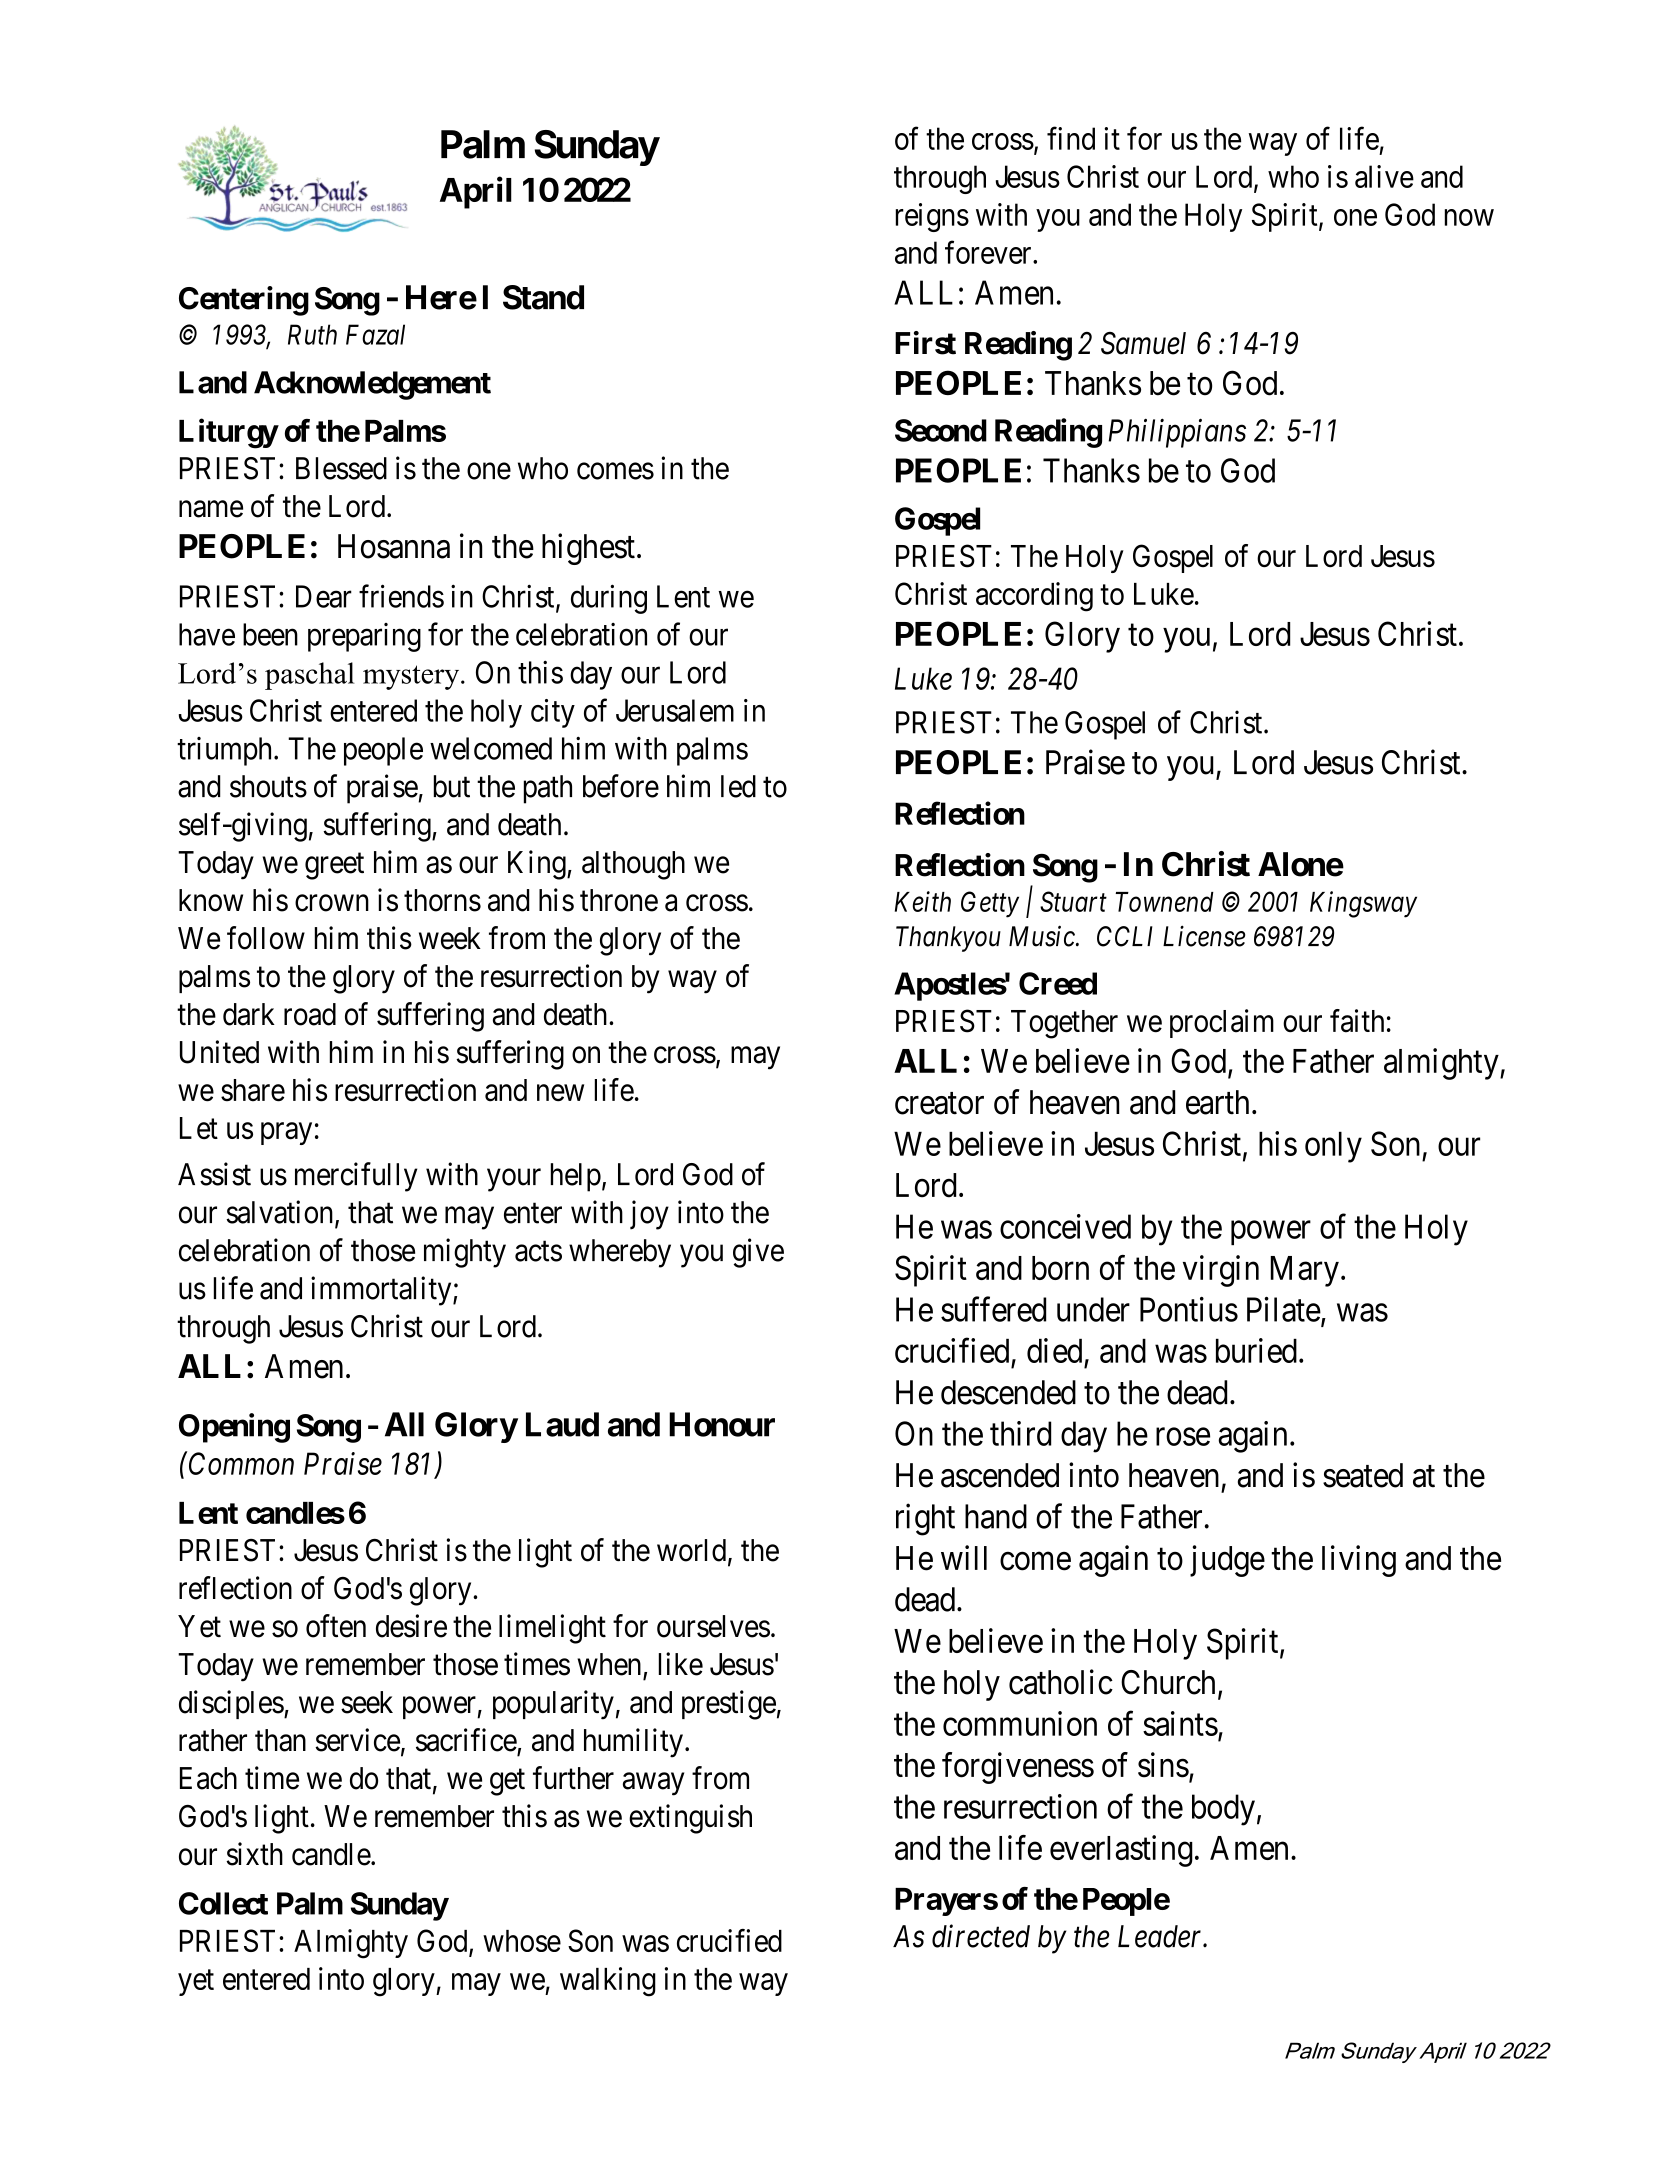  I want to click on alive, so click(1384, 176).
